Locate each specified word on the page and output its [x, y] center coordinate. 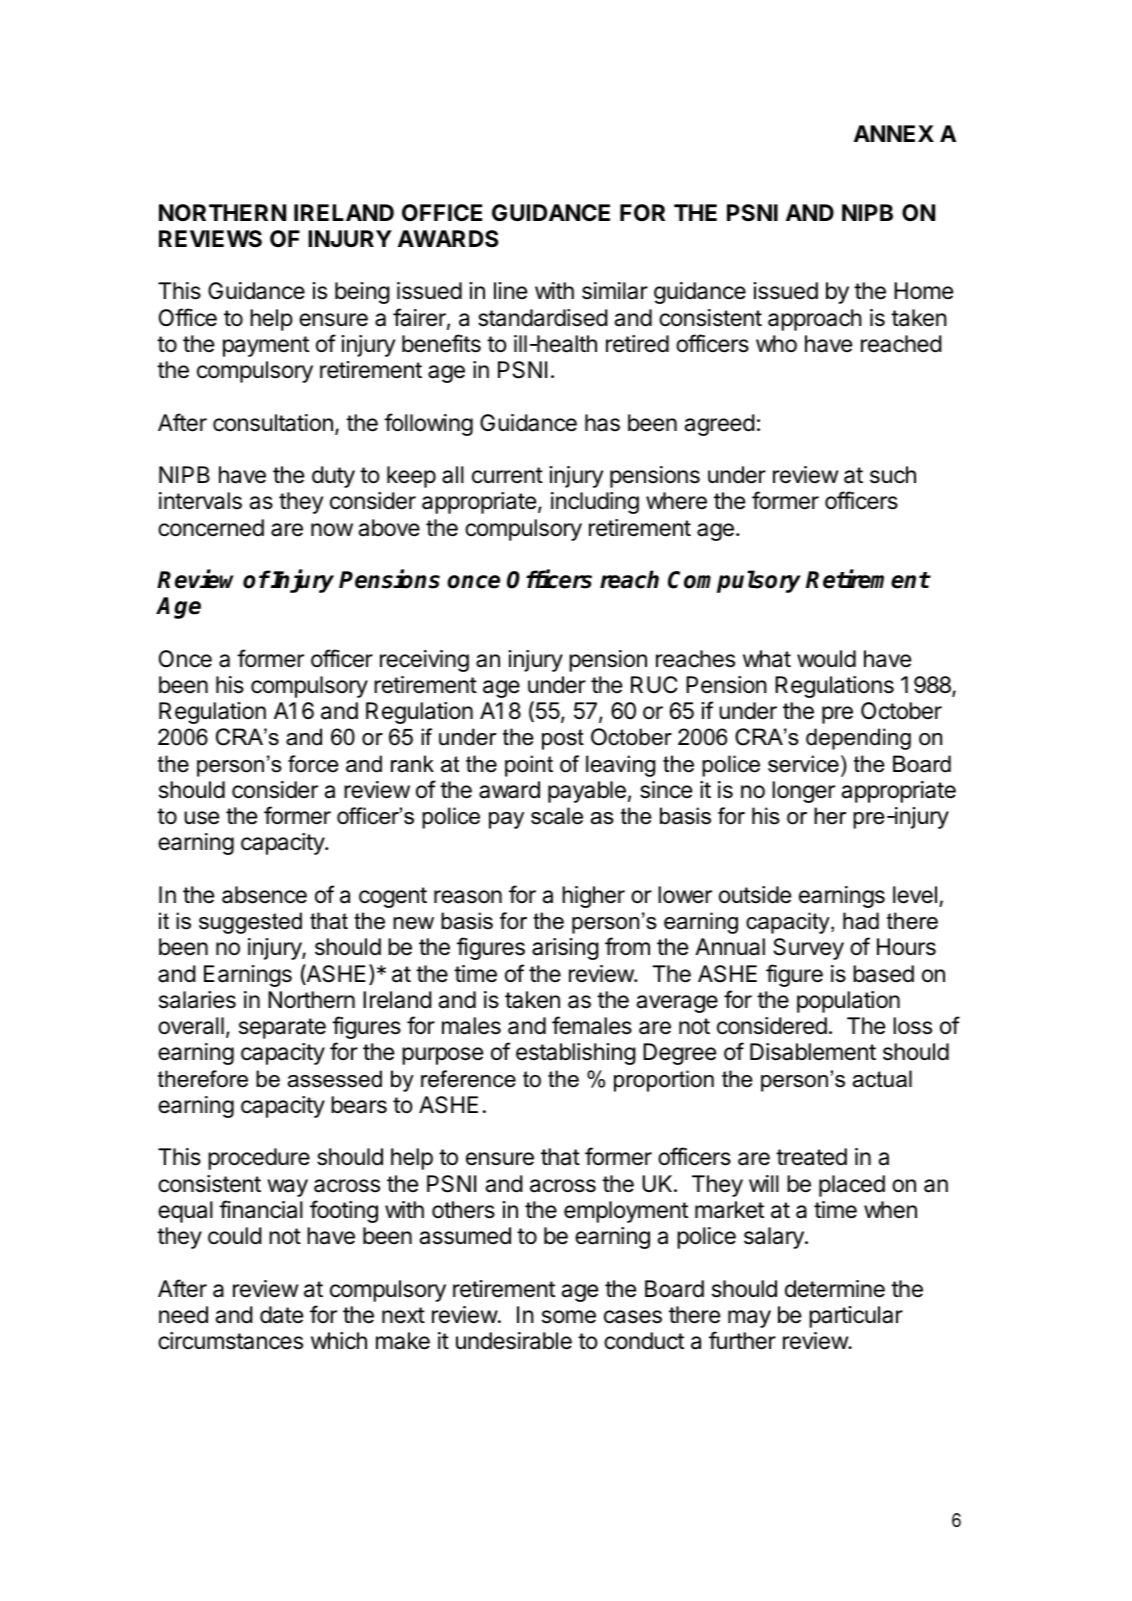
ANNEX [894, 133]
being [362, 293]
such [893, 475]
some [569, 1317]
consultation [273, 423]
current [507, 475]
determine [835, 1289]
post [563, 739]
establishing [576, 1054]
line [510, 291]
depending [858, 739]
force [313, 764]
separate [282, 1028]
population [848, 1002]
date [281, 1315]
